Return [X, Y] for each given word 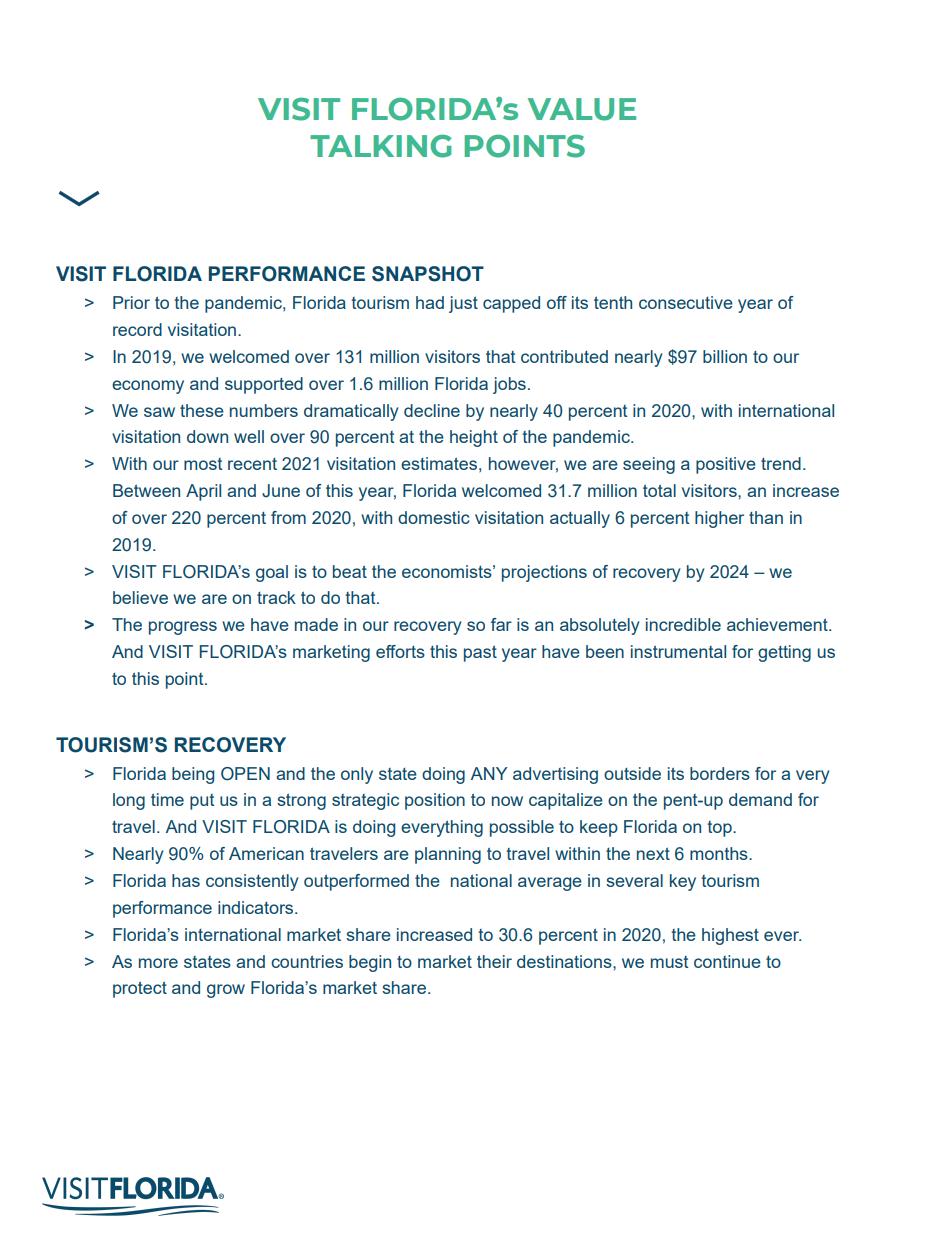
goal [272, 573]
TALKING [381, 146]
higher [719, 519]
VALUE [582, 109]
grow [226, 991]
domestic [434, 517]
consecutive [686, 302]
